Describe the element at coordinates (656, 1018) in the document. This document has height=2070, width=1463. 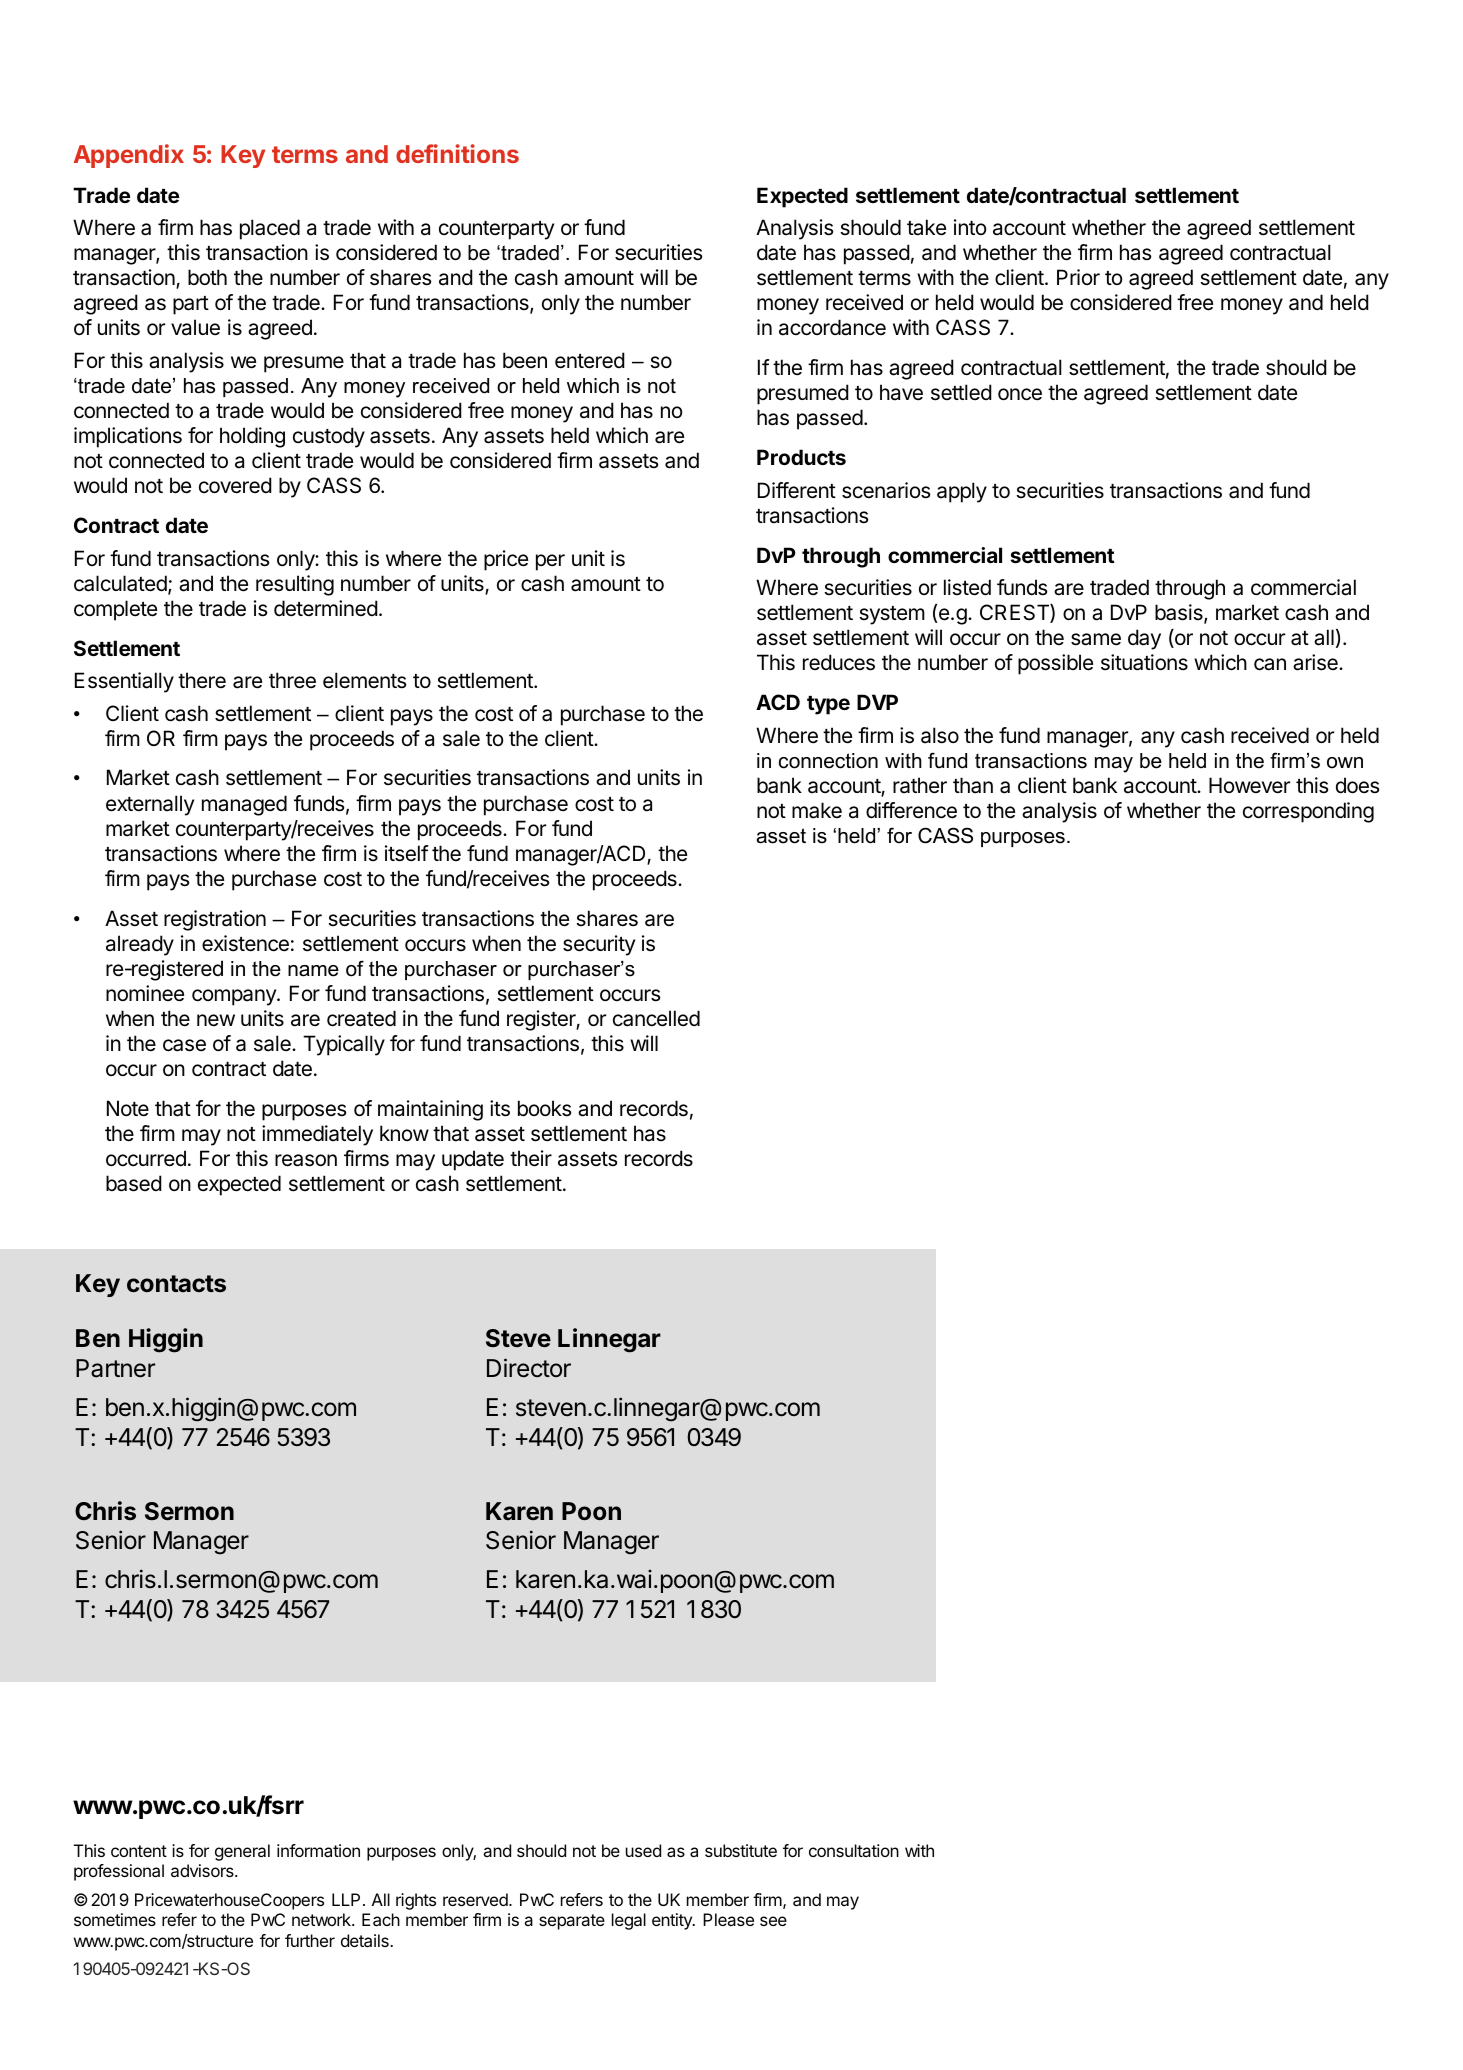
I see `cancelled` at that location.
